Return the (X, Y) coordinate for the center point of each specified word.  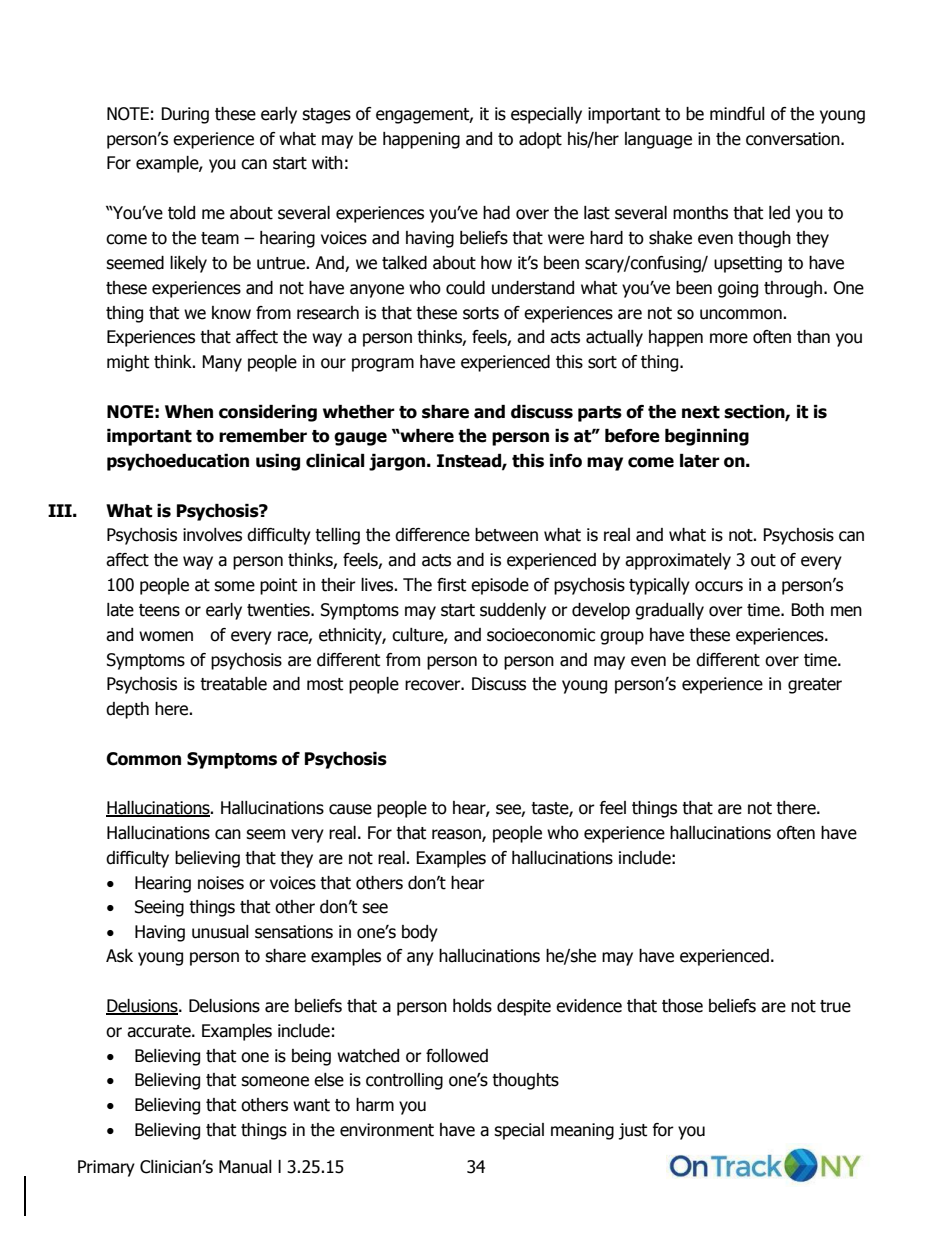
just (633, 1131)
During (185, 115)
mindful (737, 114)
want (311, 1105)
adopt (540, 140)
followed (457, 1056)
